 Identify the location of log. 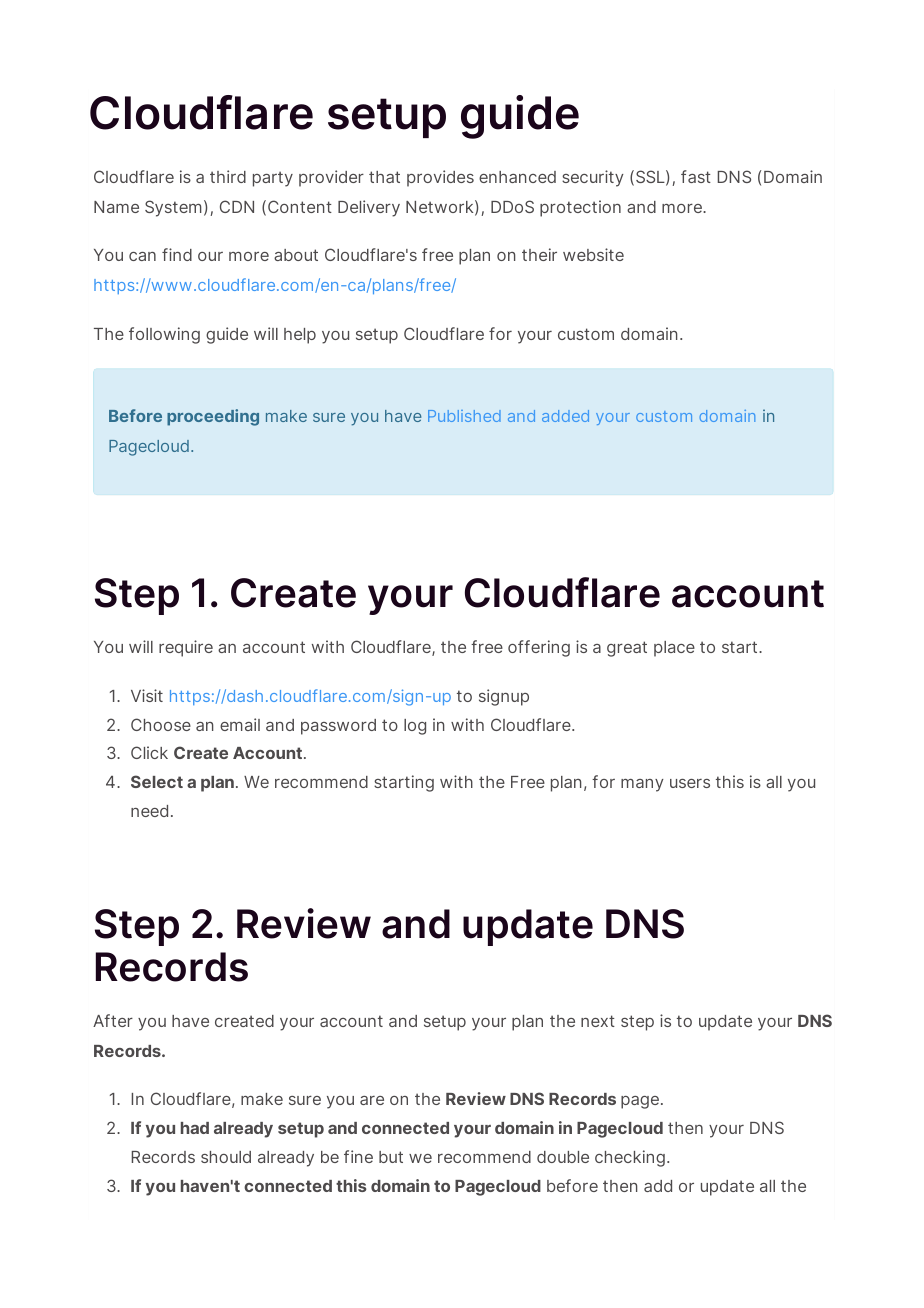
(415, 727).
